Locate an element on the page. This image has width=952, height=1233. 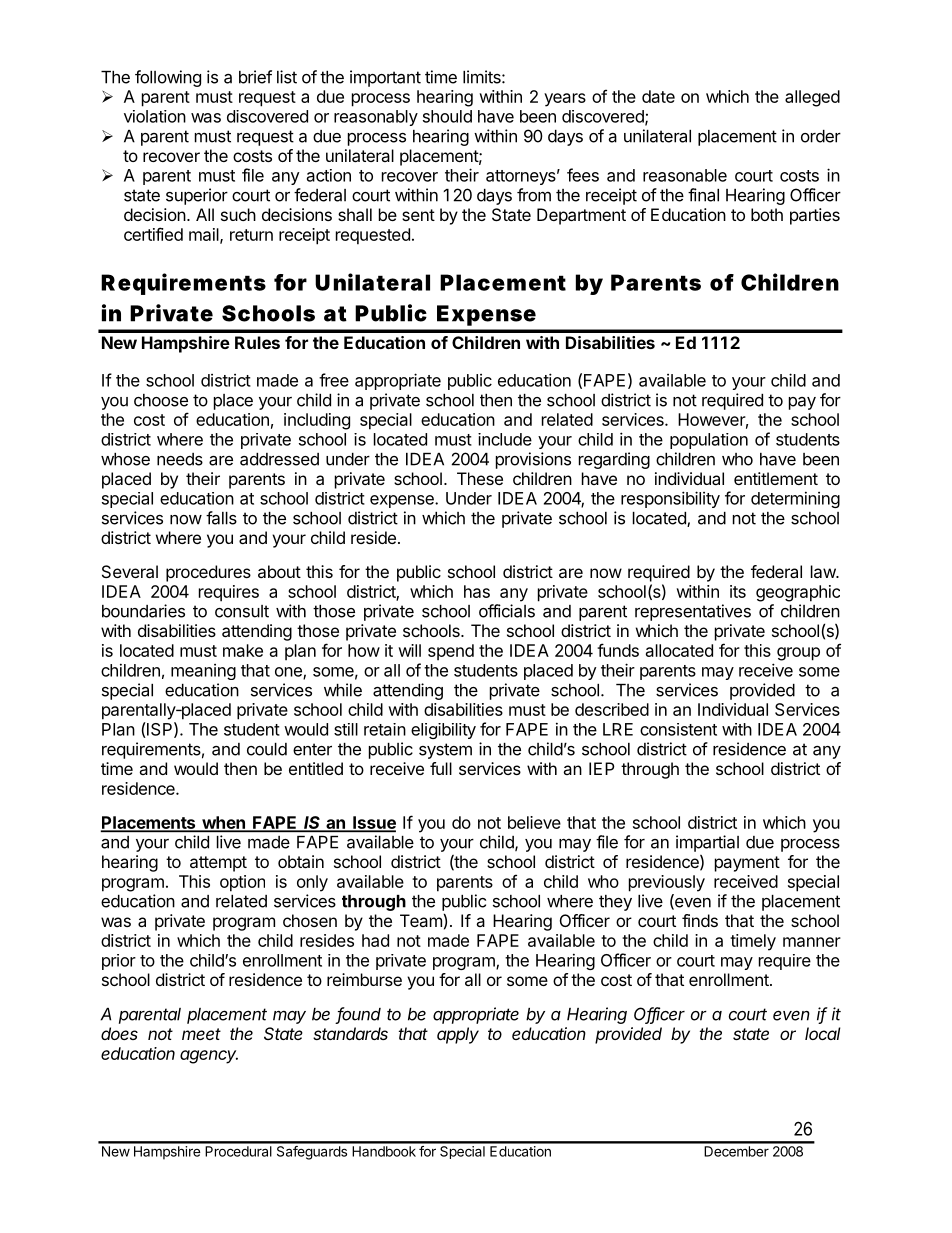
meaning is located at coordinates (203, 672).
